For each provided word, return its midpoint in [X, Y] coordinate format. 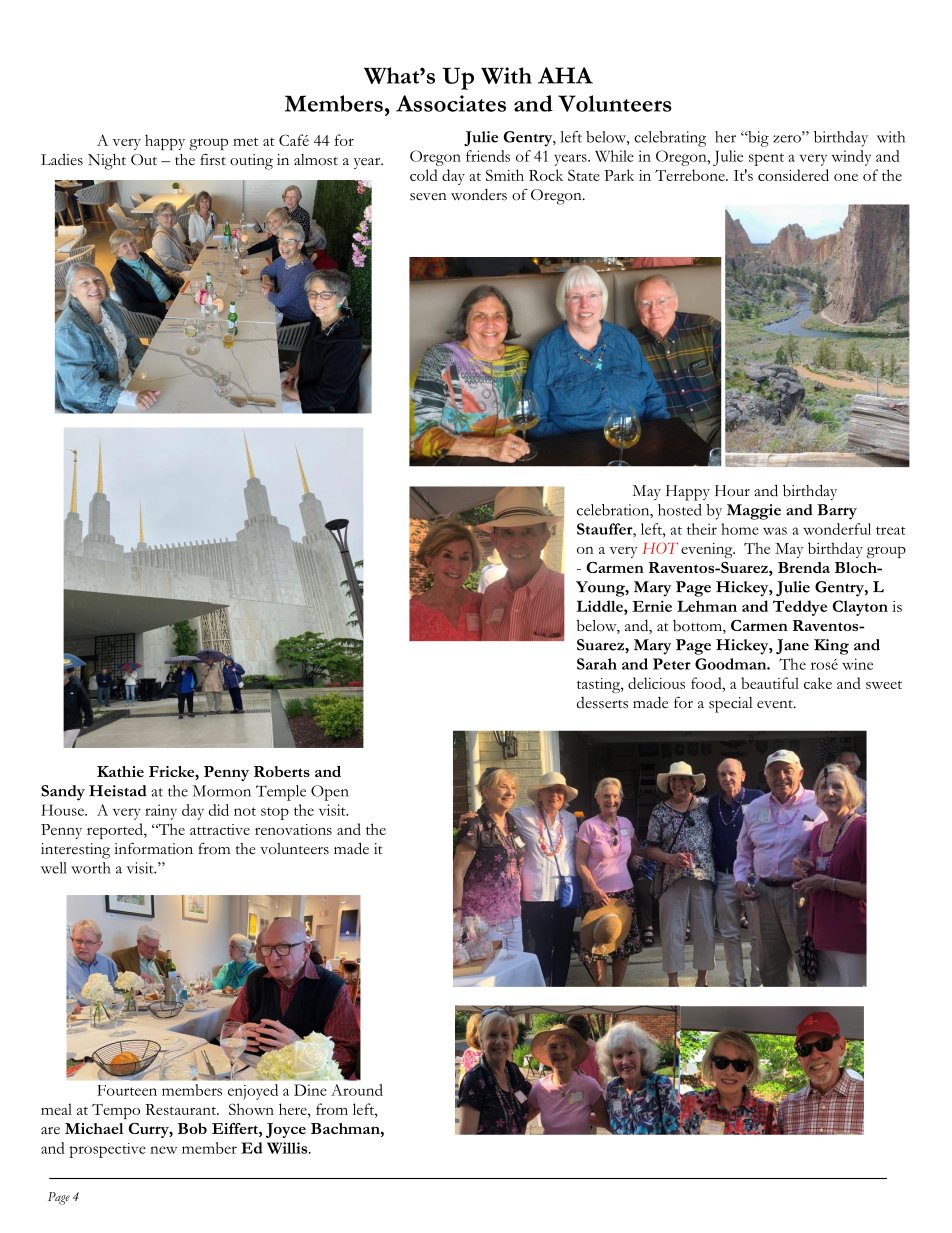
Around [357, 1090]
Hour [732, 491]
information [153, 848]
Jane [792, 647]
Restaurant [181, 1109]
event [776, 704]
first [213, 160]
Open [330, 793]
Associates [451, 103]
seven [428, 197]
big [757, 139]
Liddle [600, 606]
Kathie [120, 771]
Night [107, 162]
